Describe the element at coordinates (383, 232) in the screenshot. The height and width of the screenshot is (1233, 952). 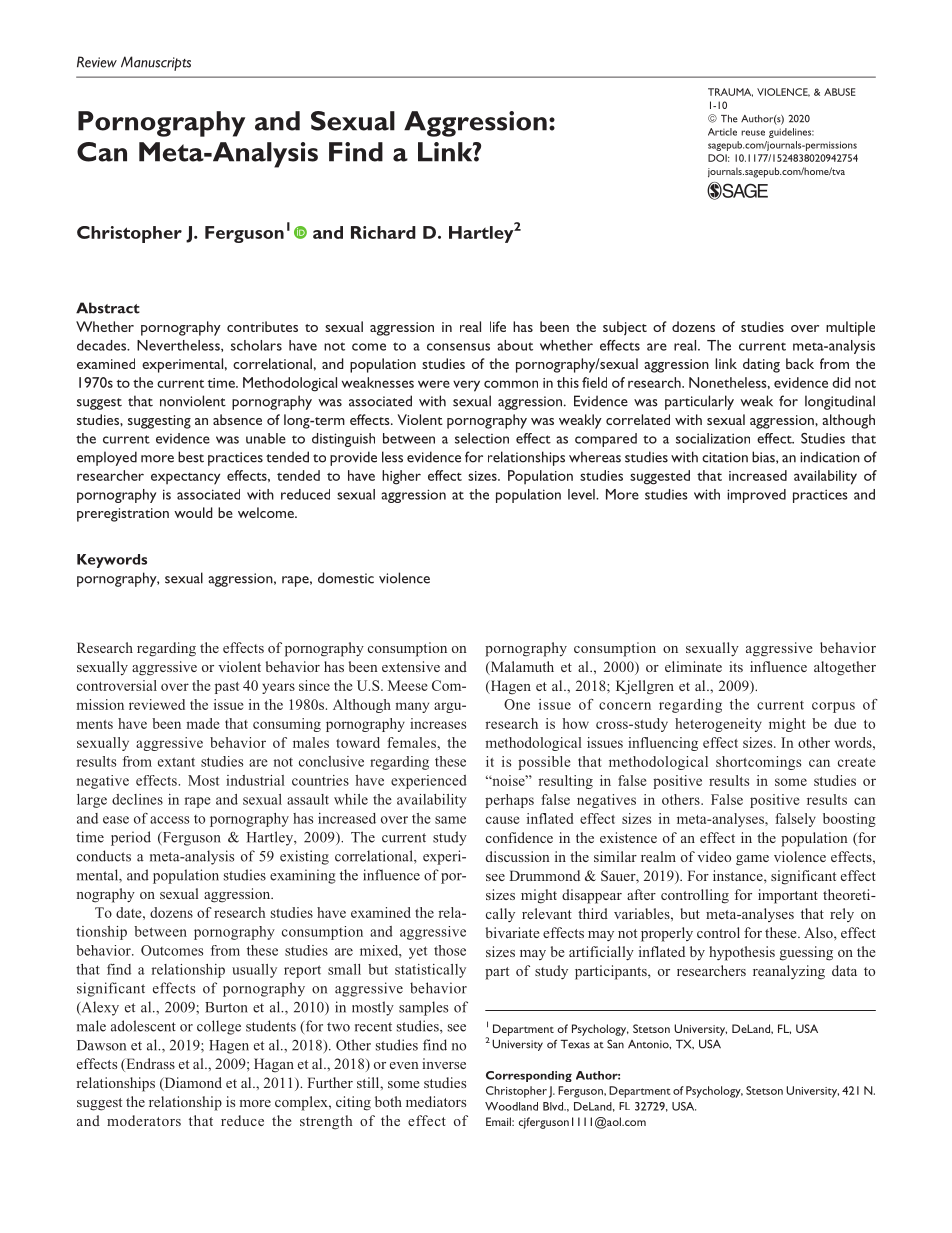
I see `Richard` at that location.
